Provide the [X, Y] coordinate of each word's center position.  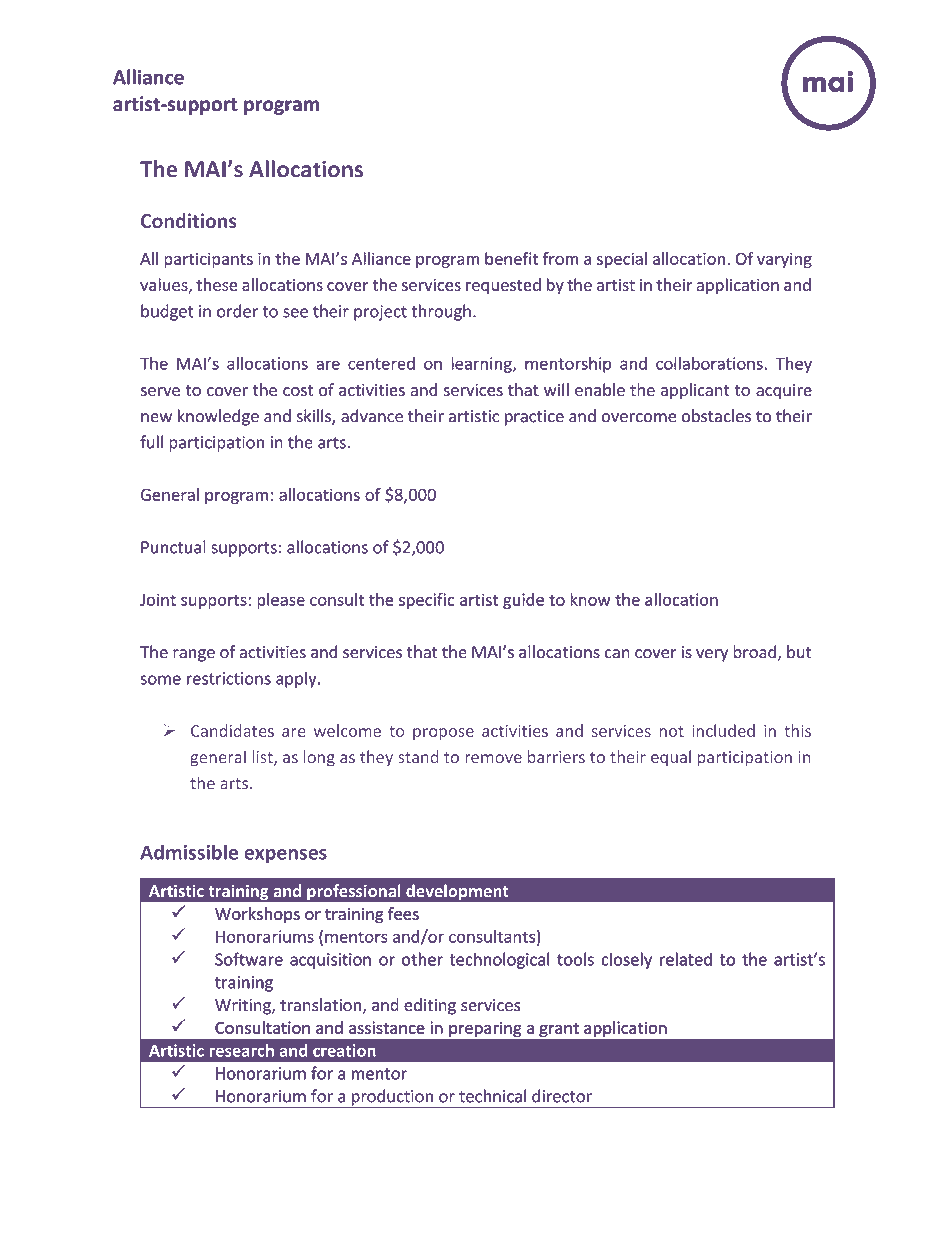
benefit [511, 258]
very [712, 655]
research [241, 1050]
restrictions [229, 678]
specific [427, 601]
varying [784, 260]
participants [208, 260]
